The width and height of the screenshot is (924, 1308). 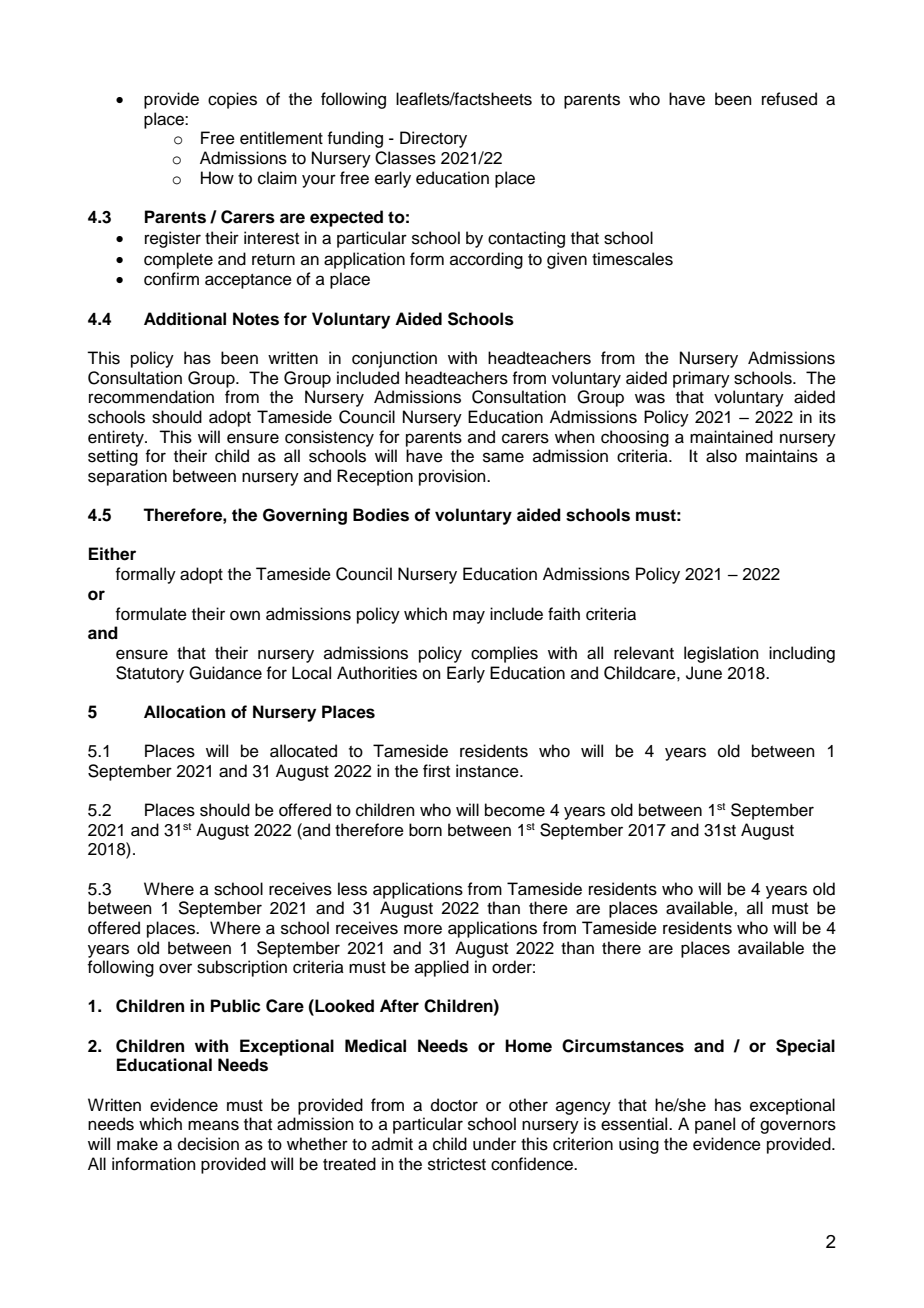 I want to click on may, so click(x=469, y=617).
